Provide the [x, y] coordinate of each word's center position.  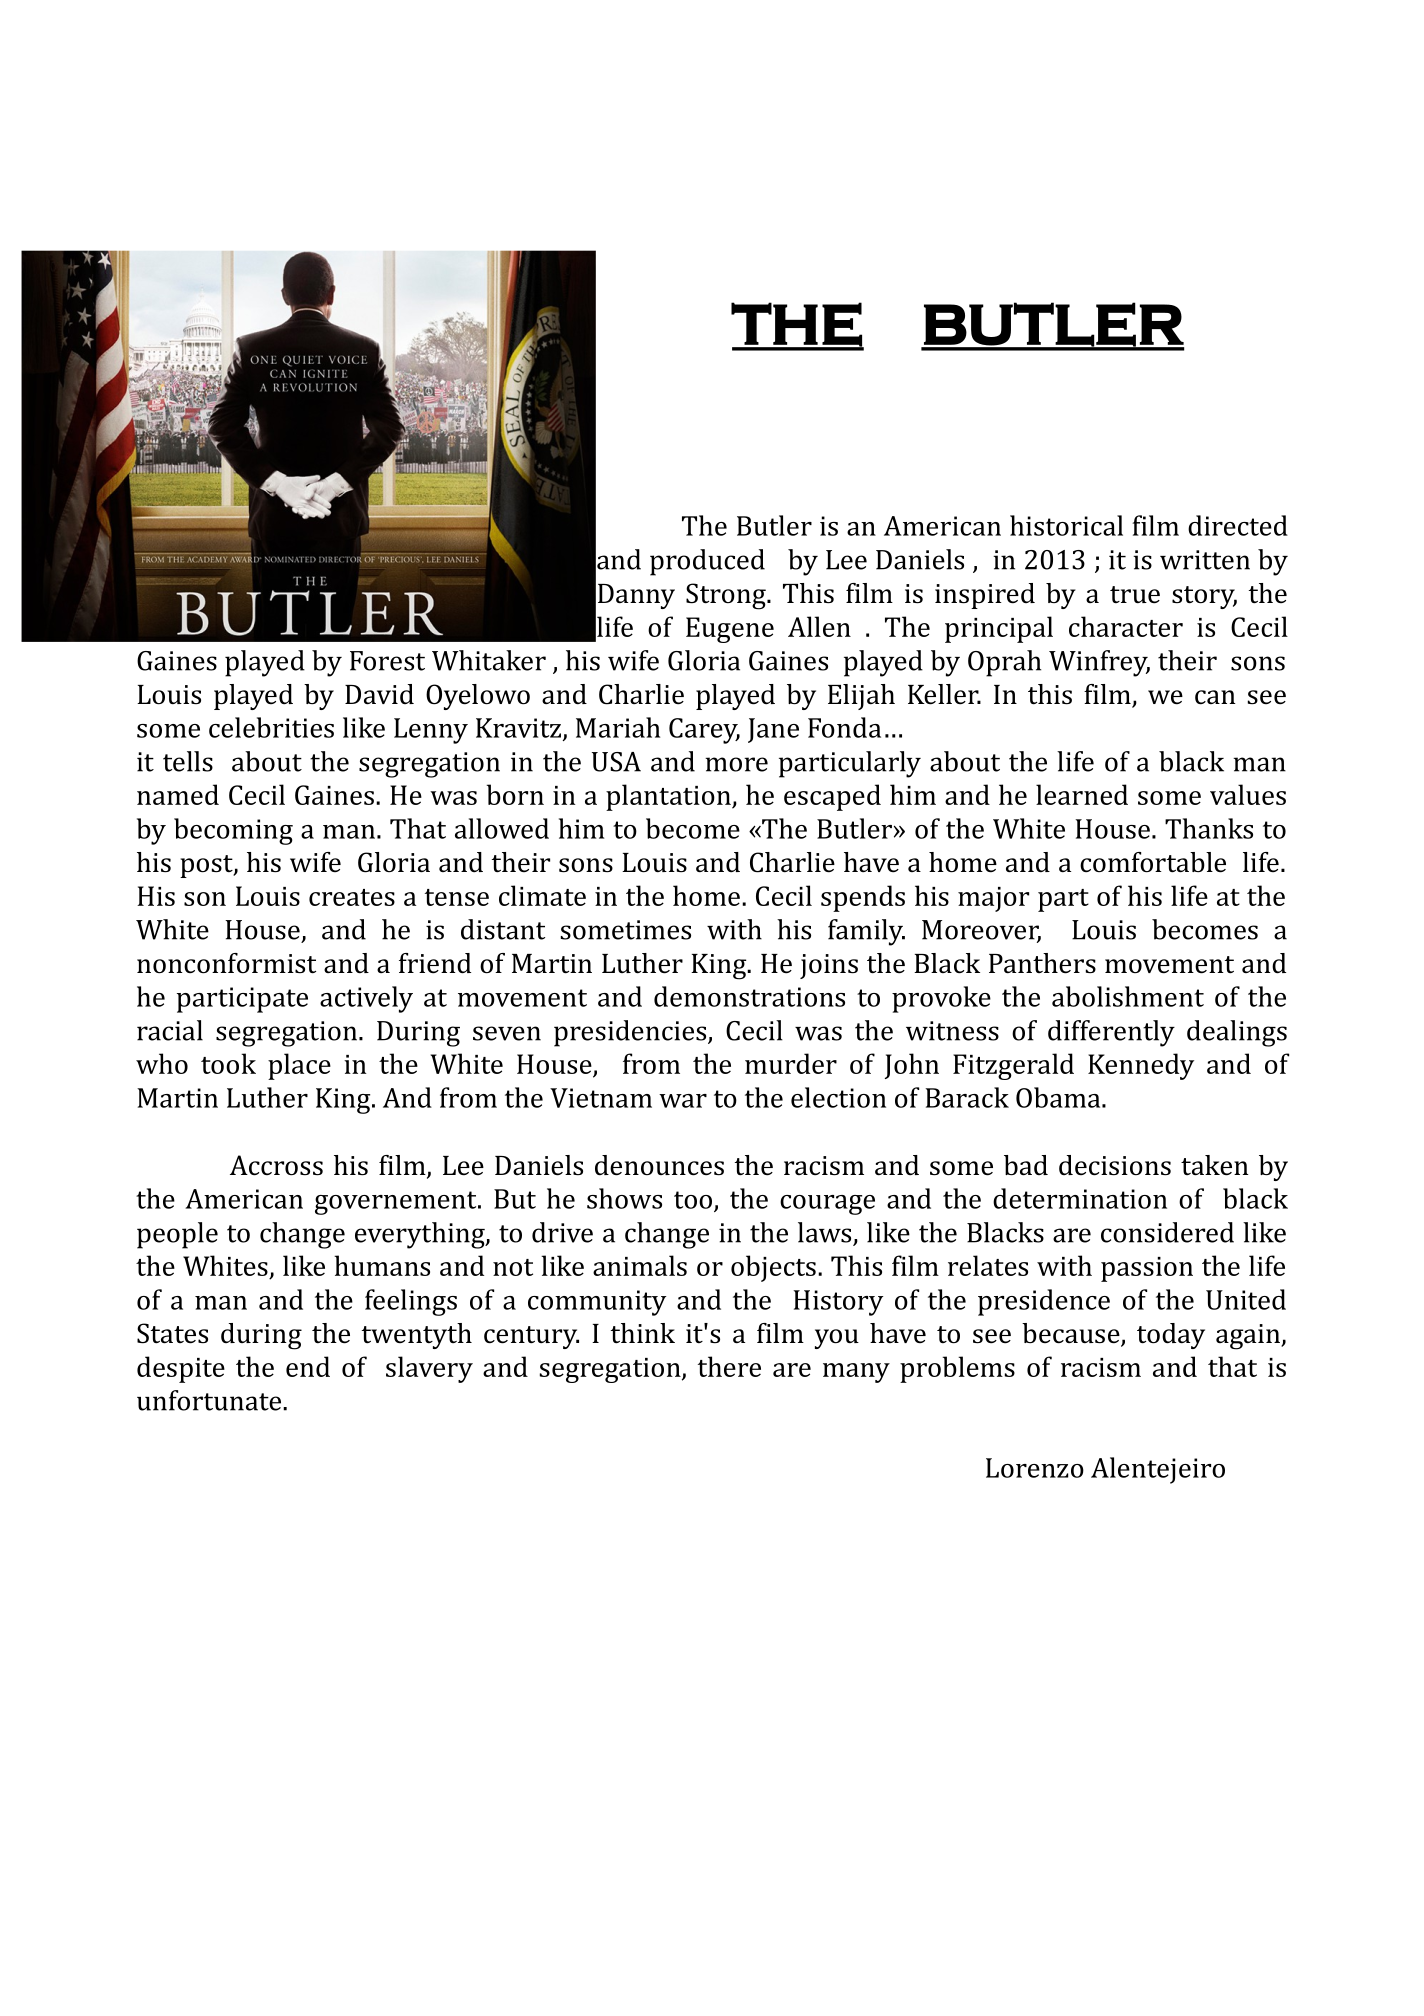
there [729, 1366]
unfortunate [209, 1400]
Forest [387, 661]
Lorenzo [1035, 1468]
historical [1066, 525]
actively [366, 999]
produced [707, 562]
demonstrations [749, 996]
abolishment [1128, 996]
